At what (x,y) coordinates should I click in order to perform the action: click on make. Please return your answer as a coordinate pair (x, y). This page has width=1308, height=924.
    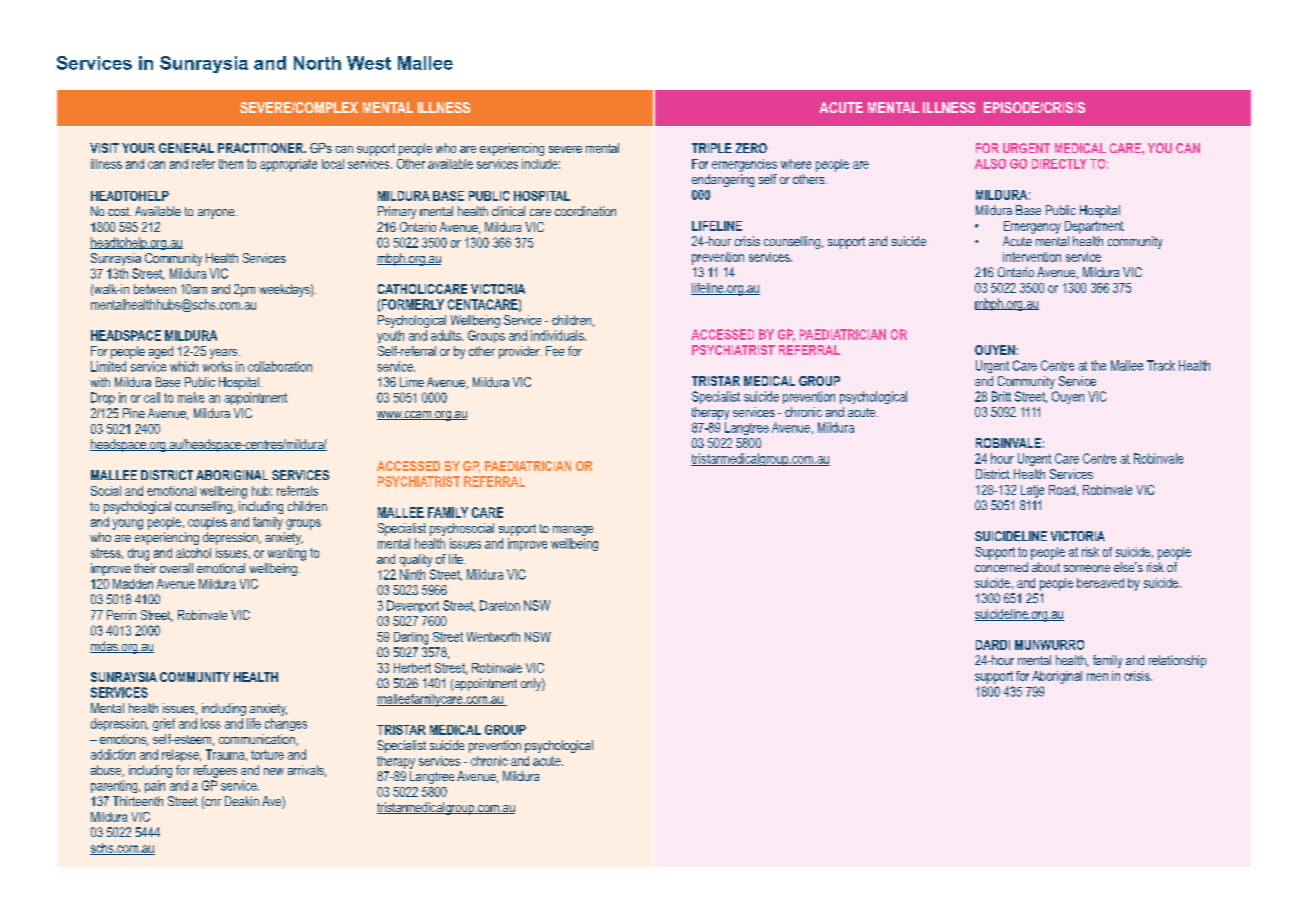
    Looking at the image, I should click on (191, 397).
